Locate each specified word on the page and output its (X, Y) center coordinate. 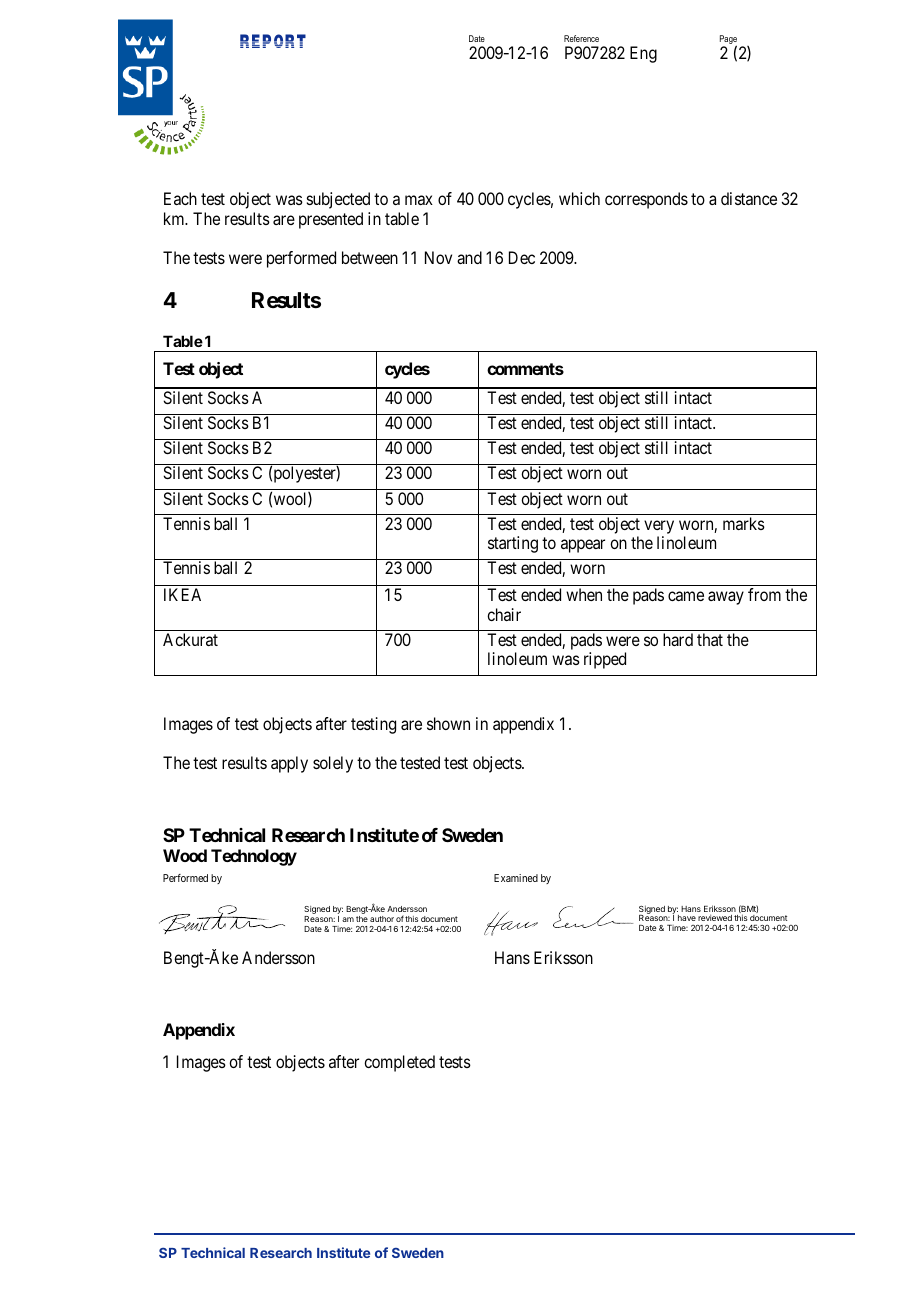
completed (399, 1063)
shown (448, 723)
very (659, 527)
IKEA (182, 594)
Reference (581, 38)
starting (513, 544)
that (710, 639)
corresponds (646, 200)
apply (289, 764)
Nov (438, 257)
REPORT (273, 41)
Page (728, 41)
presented (331, 220)
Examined (516, 878)
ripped (605, 660)
